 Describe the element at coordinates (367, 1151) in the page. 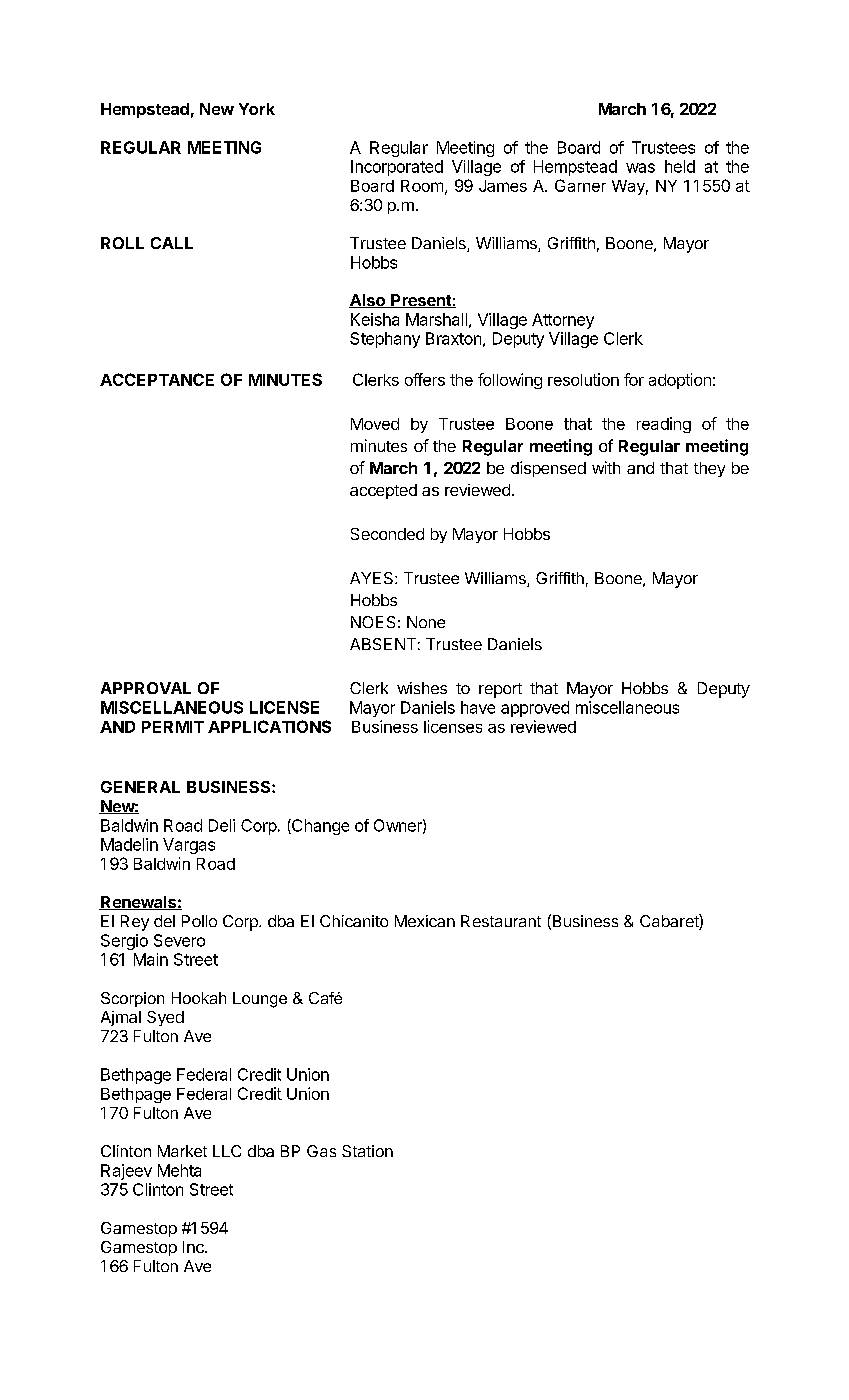

I see `Station` at that location.
